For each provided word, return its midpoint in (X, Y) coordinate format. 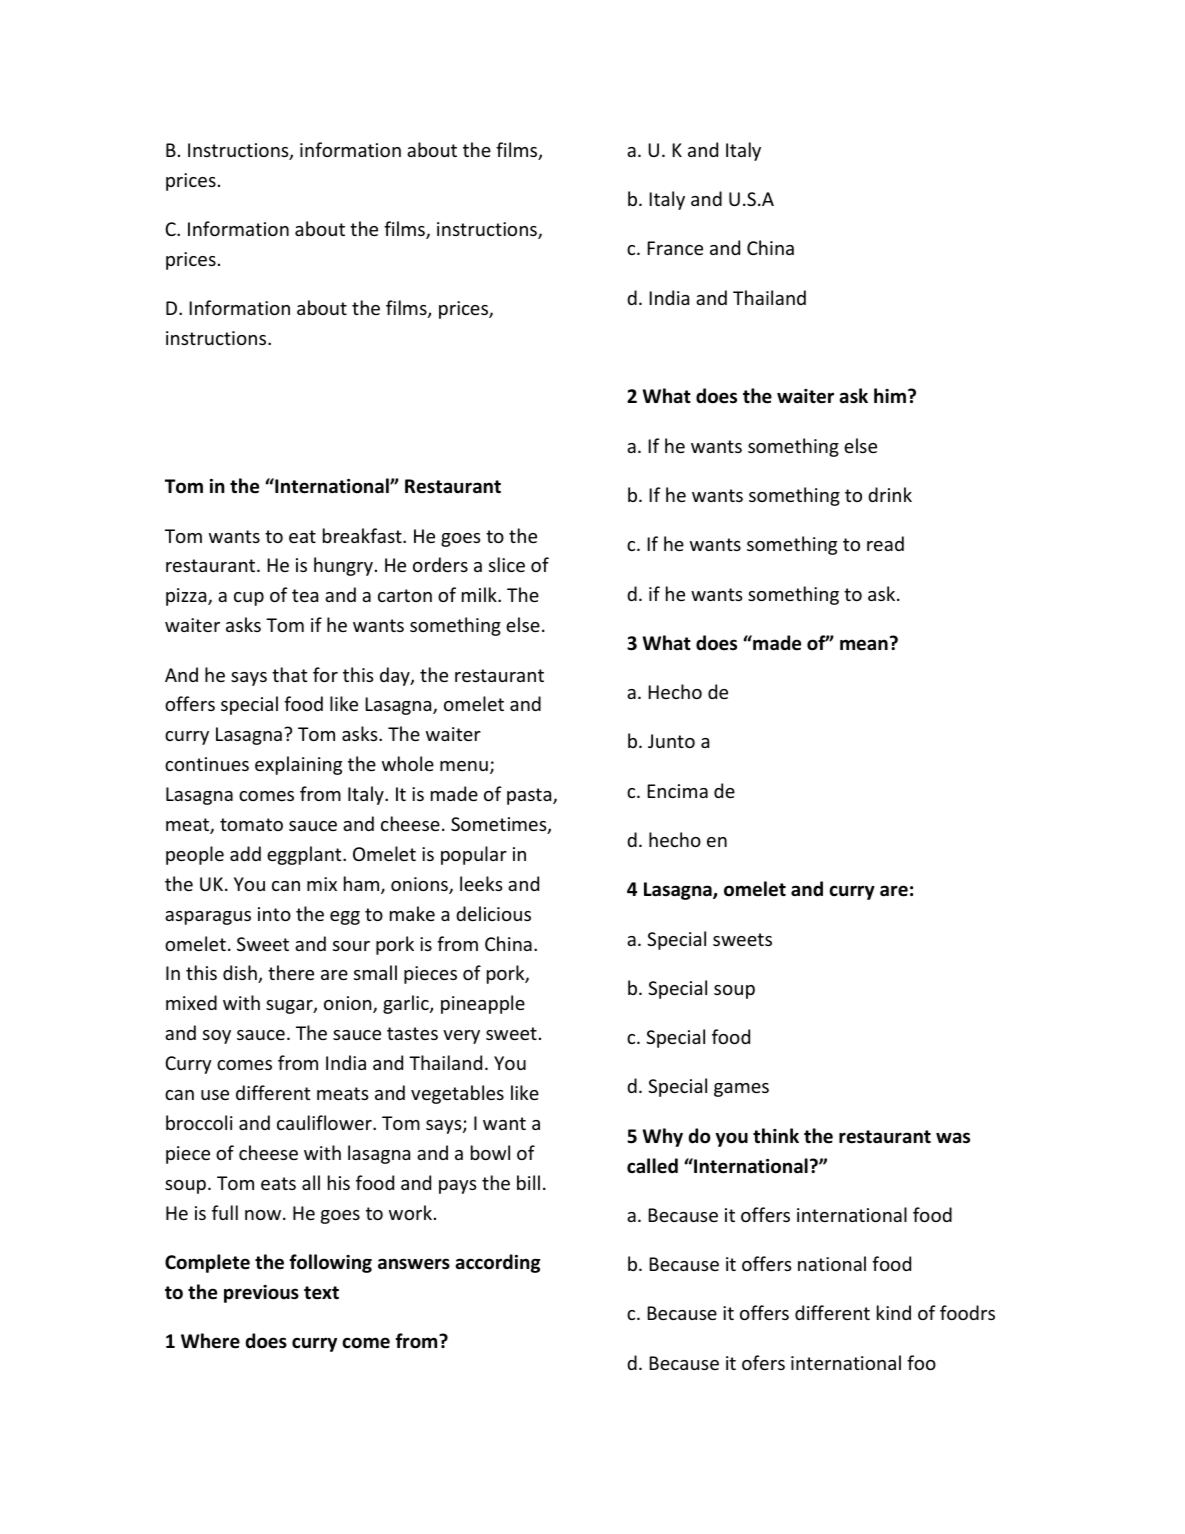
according (497, 1263)
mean (864, 645)
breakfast (363, 535)
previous (261, 1294)
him (890, 395)
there (291, 972)
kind (894, 1312)
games (741, 1090)
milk (480, 594)
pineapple (483, 1004)
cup (249, 599)
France (675, 248)
